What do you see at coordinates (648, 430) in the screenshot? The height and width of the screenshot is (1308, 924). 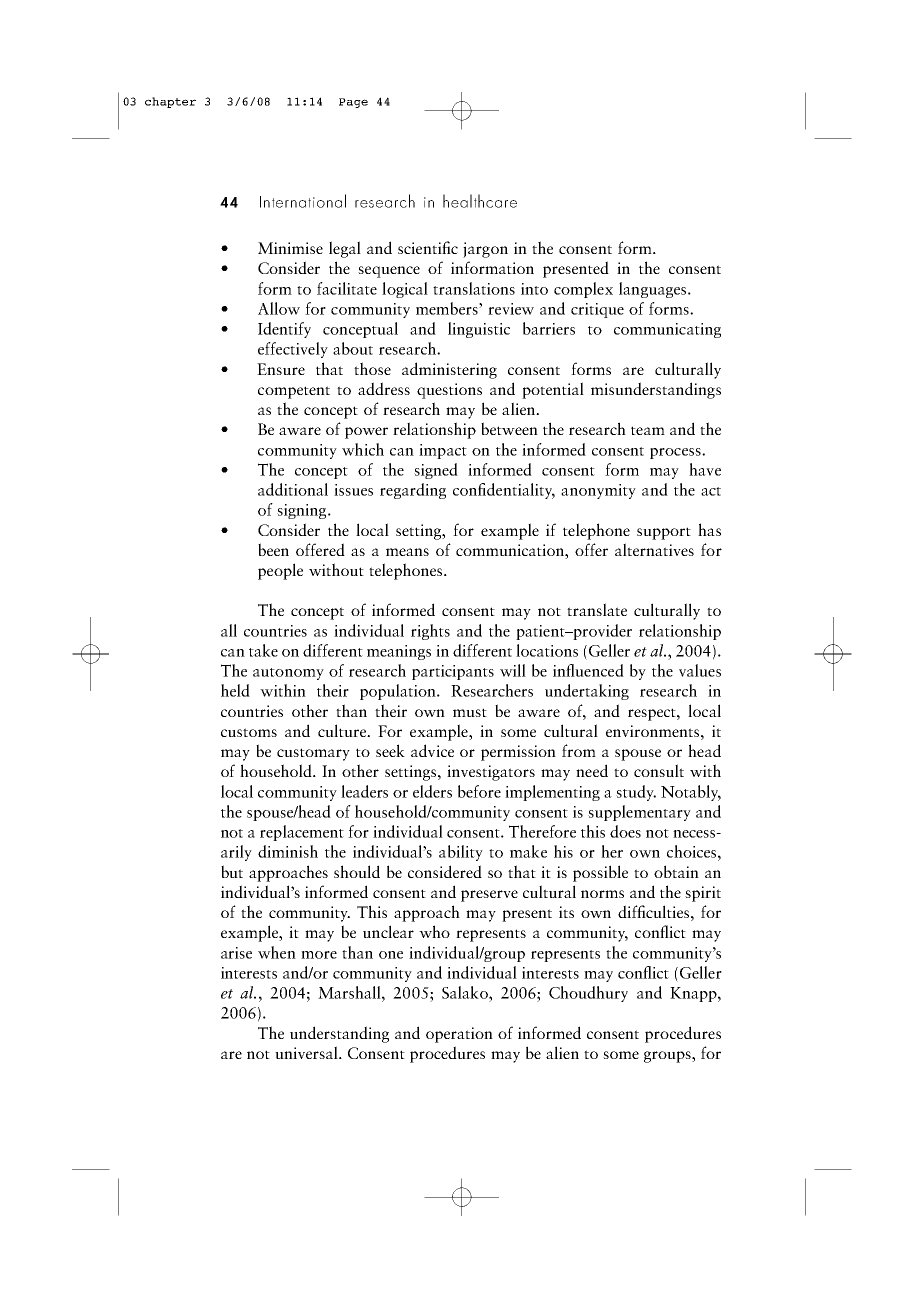 I see `team` at bounding box center [648, 430].
